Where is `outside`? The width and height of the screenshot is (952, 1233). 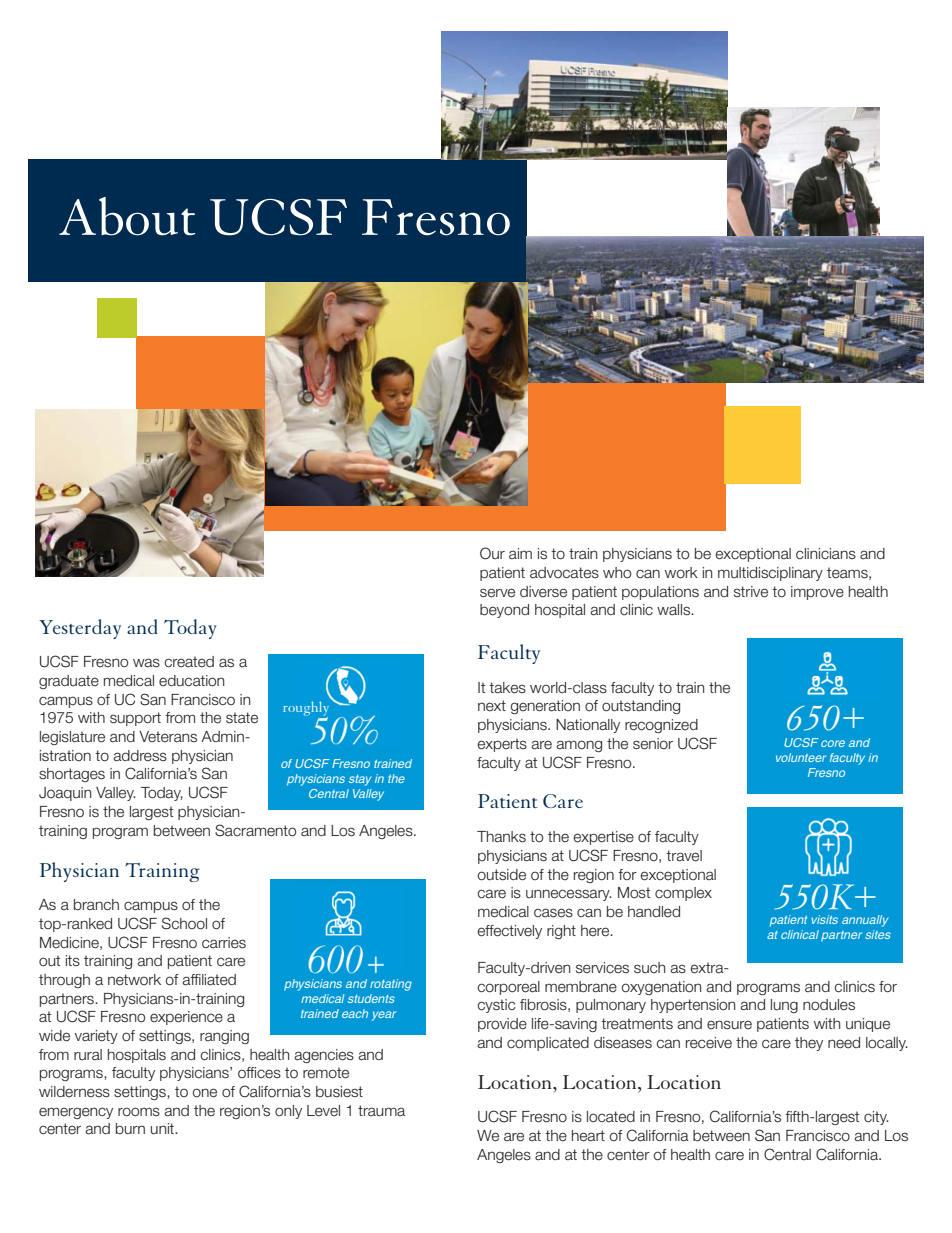
outside is located at coordinates (501, 875).
